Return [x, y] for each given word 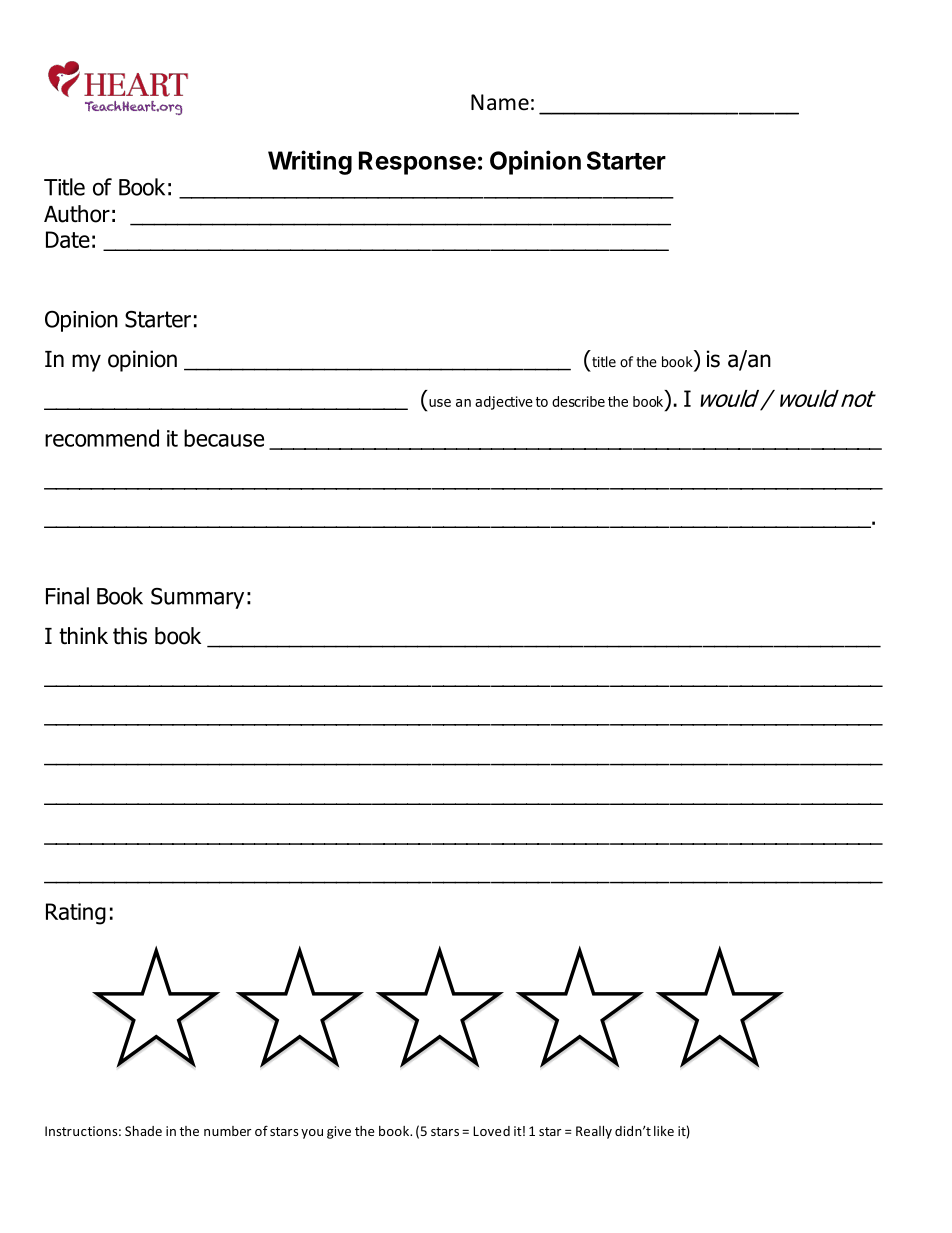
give [339, 1132]
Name [500, 102]
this [130, 636]
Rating [76, 914]
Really [594, 1132]
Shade [143, 1131]
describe [578, 401]
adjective [504, 403]
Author [77, 214]
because [224, 438]
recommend [102, 438]
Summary [197, 598]
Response [417, 163]
